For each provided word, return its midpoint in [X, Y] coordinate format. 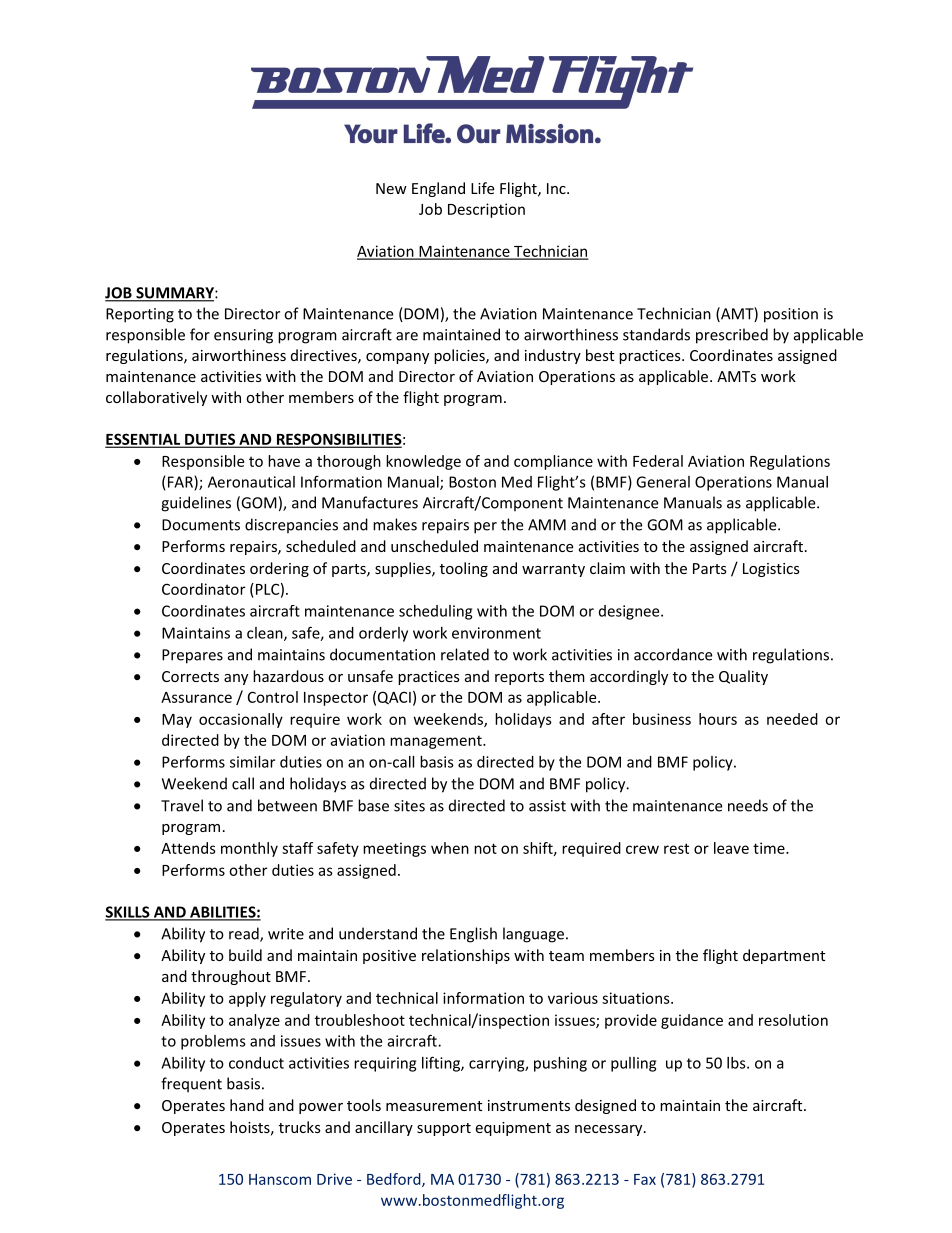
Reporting [140, 315]
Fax [645, 1179]
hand [247, 1105]
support [444, 1129]
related [465, 654]
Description [486, 210]
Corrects [190, 676]
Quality [743, 677]
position [791, 315]
